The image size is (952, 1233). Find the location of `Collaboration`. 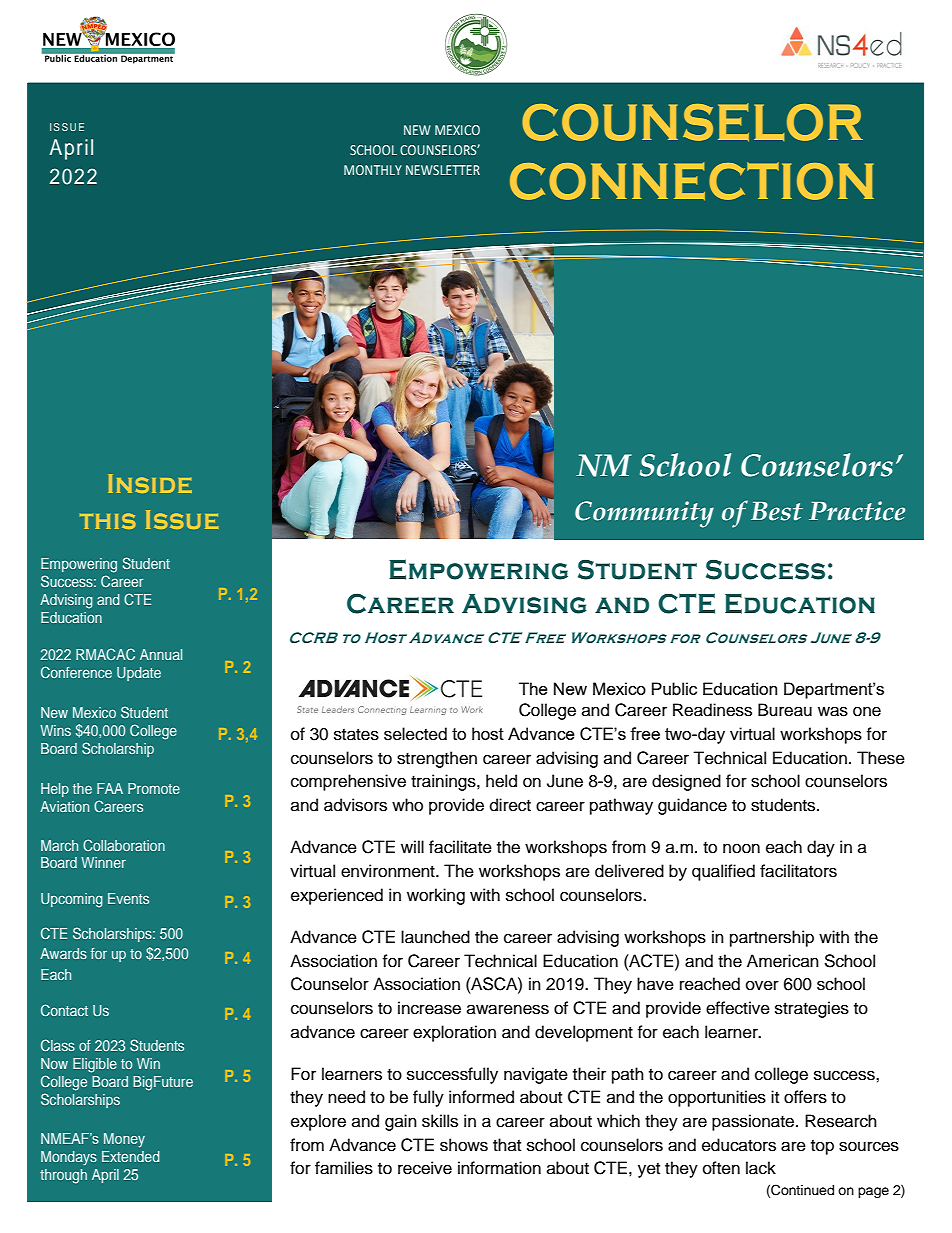

Collaboration is located at coordinates (124, 845).
